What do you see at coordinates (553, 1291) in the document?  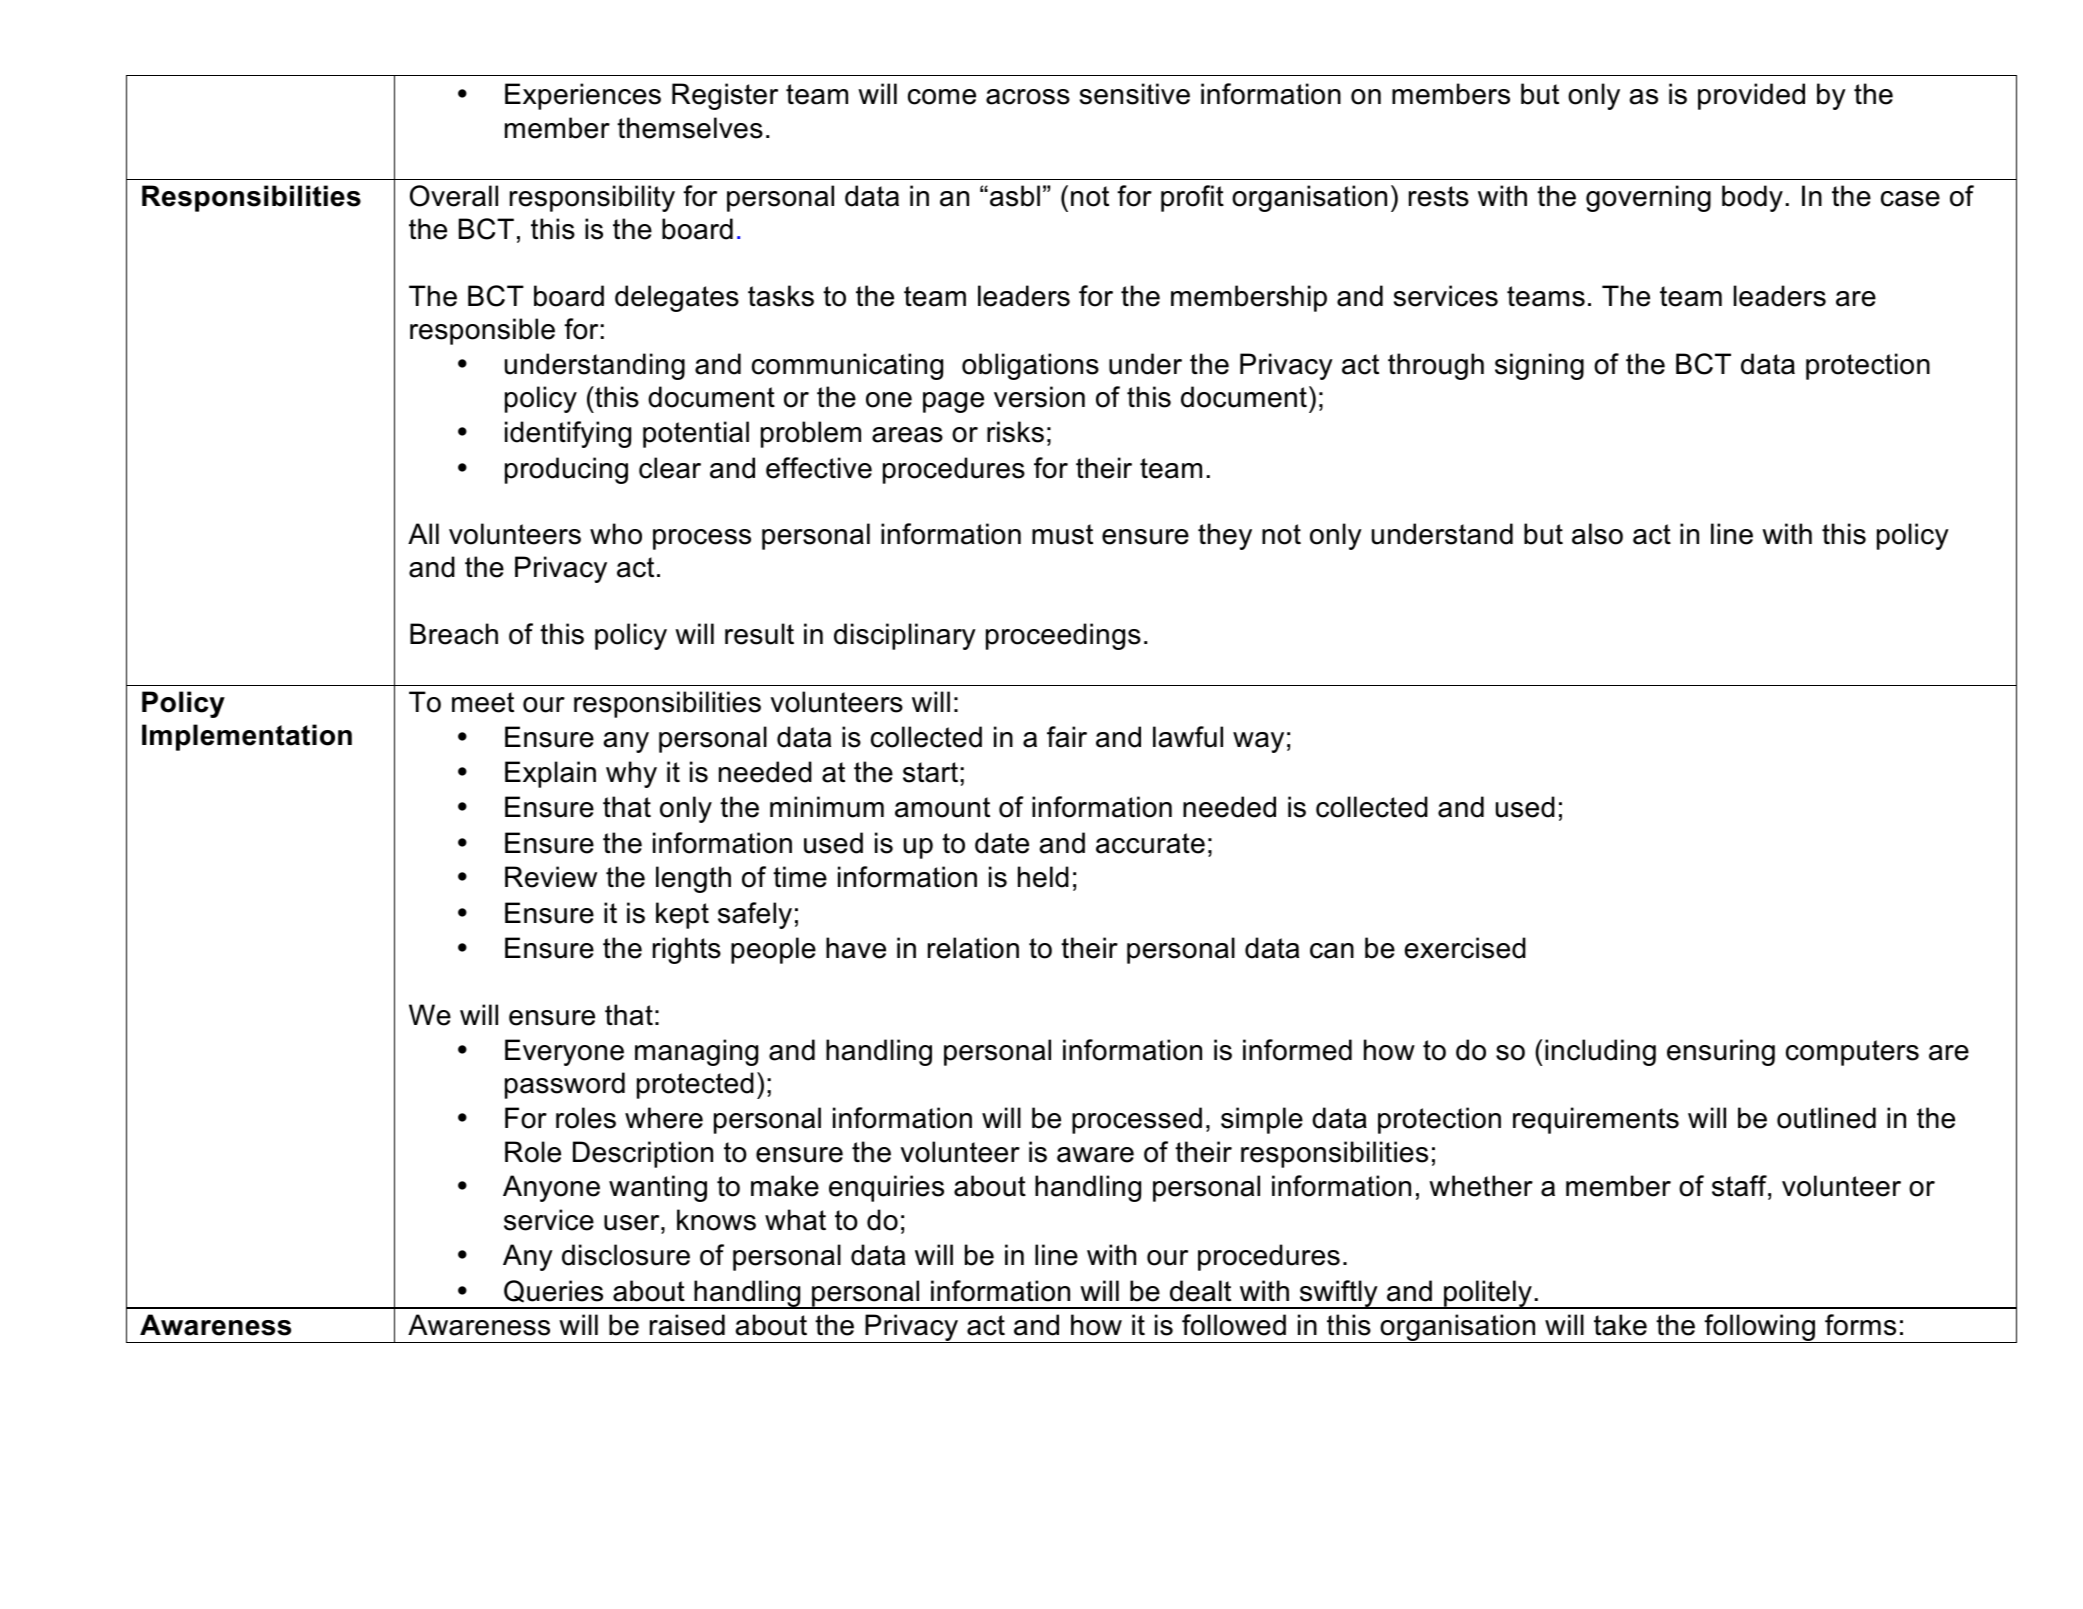 I see `Queries` at bounding box center [553, 1291].
